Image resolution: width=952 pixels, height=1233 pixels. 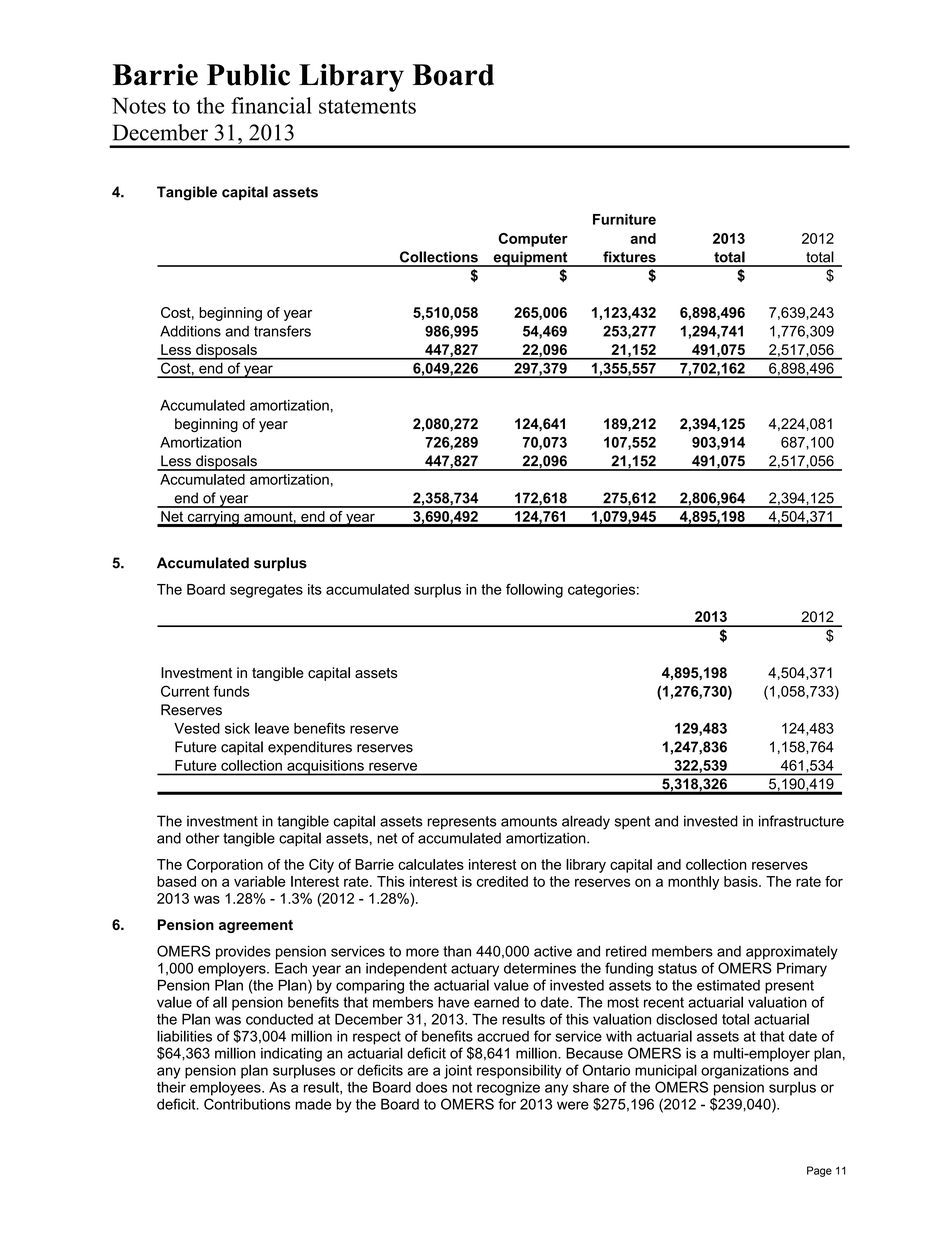 I want to click on organizations, so click(x=745, y=1072).
